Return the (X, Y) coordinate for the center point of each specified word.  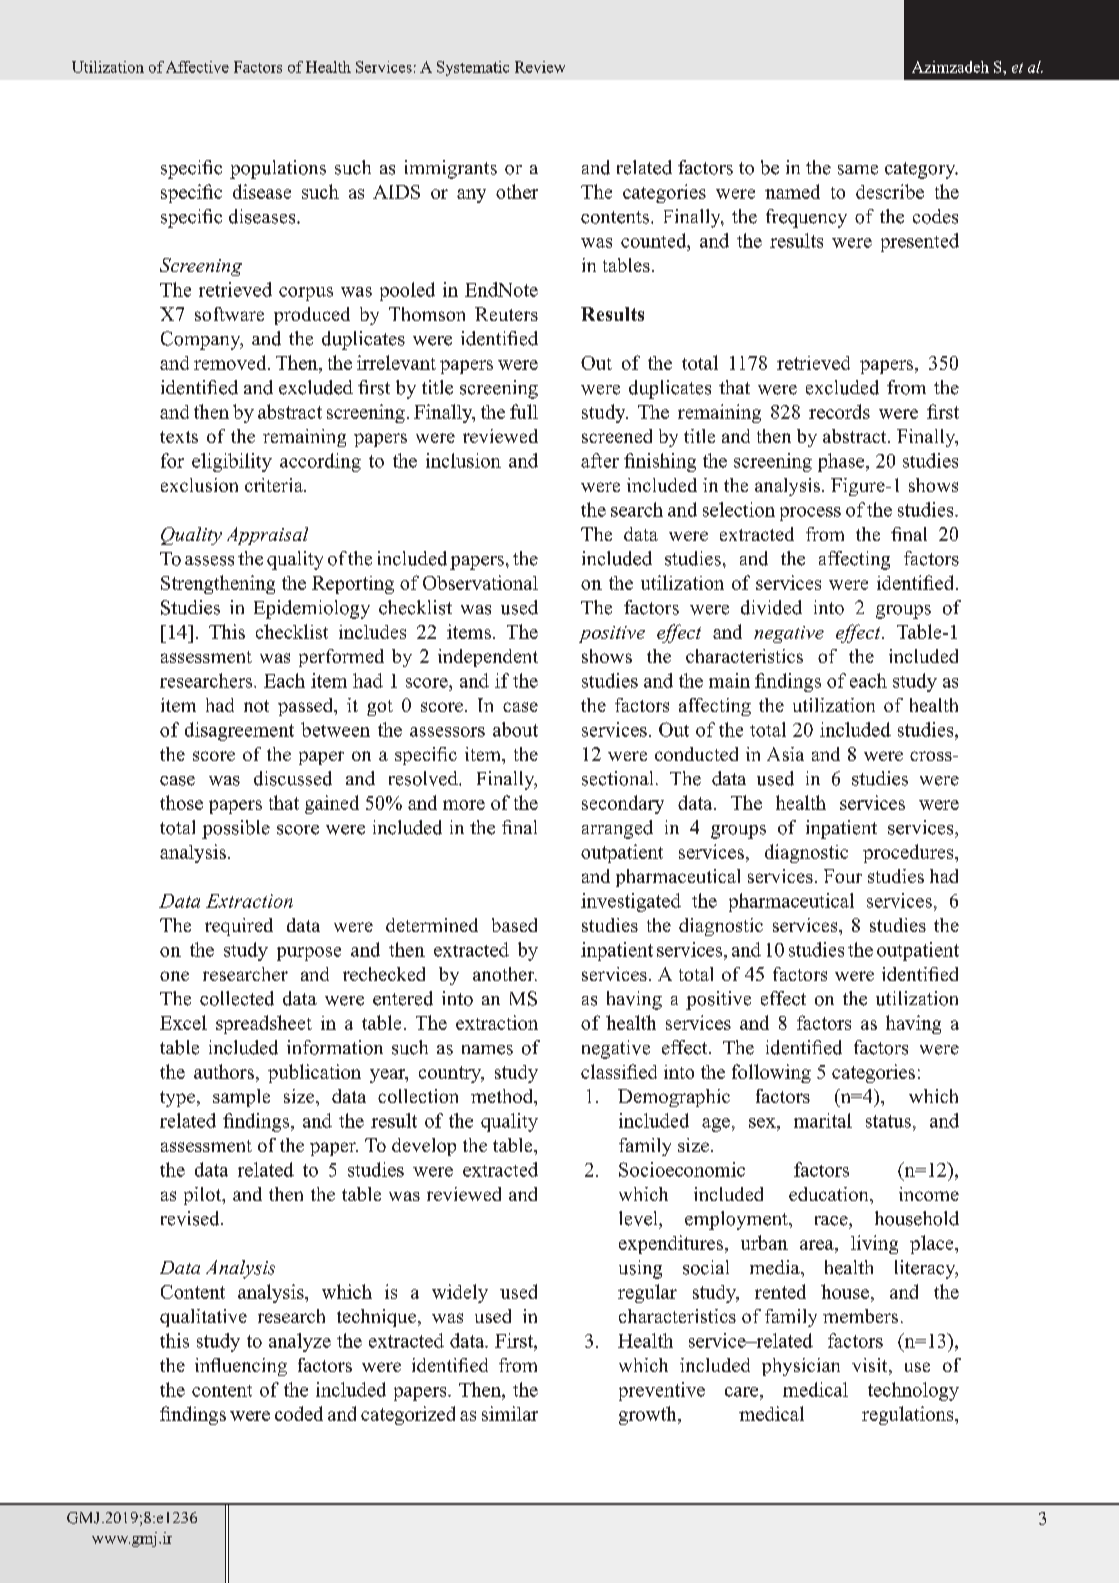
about (515, 729)
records (839, 411)
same (858, 170)
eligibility (232, 462)
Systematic (473, 68)
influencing (241, 1367)
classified (619, 1071)
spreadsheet (264, 1024)
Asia (785, 754)
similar (510, 1413)
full (524, 411)
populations (278, 169)
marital (823, 1120)
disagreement (239, 731)
